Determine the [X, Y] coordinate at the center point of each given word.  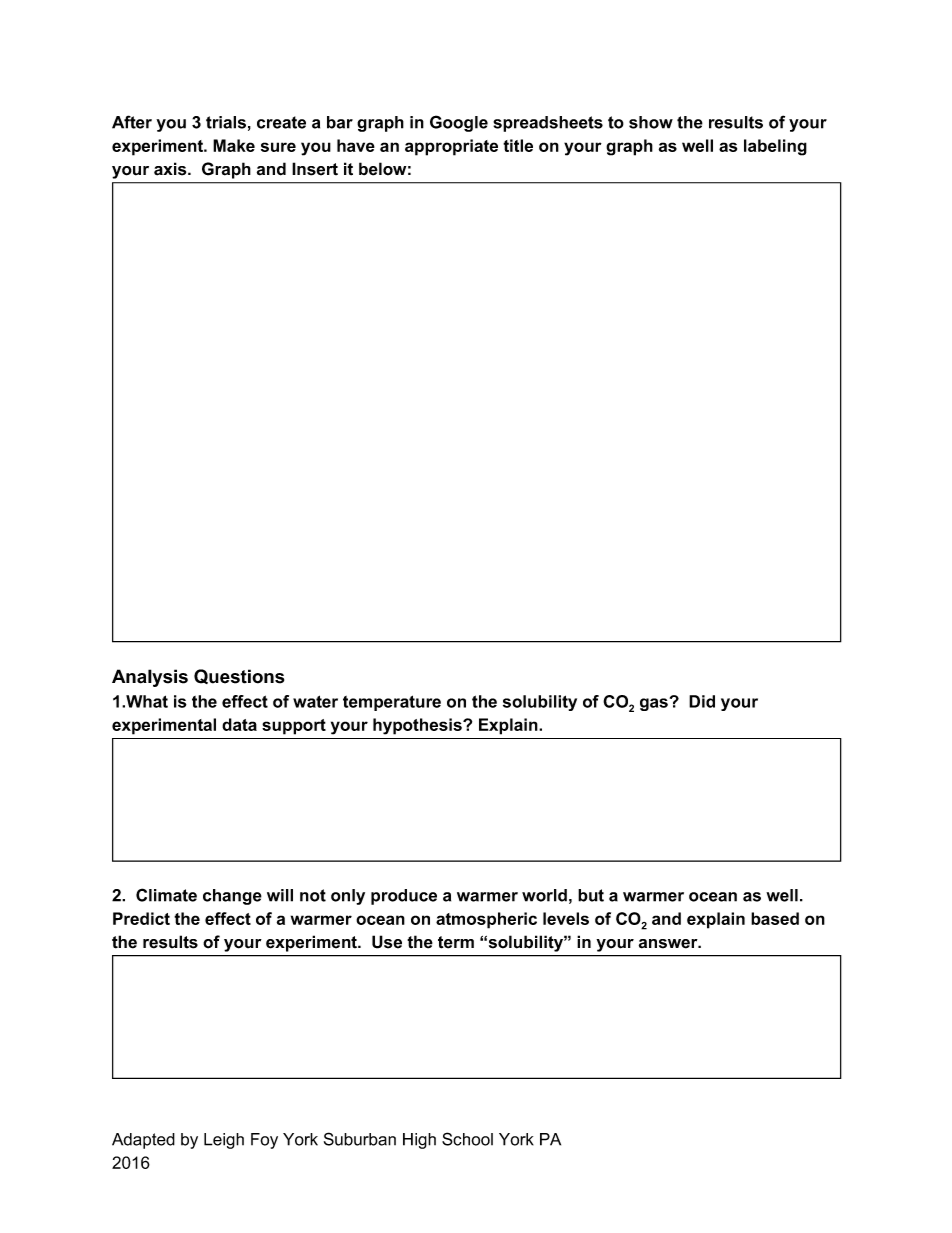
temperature [392, 703]
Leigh [224, 1141]
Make [234, 145]
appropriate [451, 147]
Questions [239, 676]
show [651, 122]
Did [702, 701]
